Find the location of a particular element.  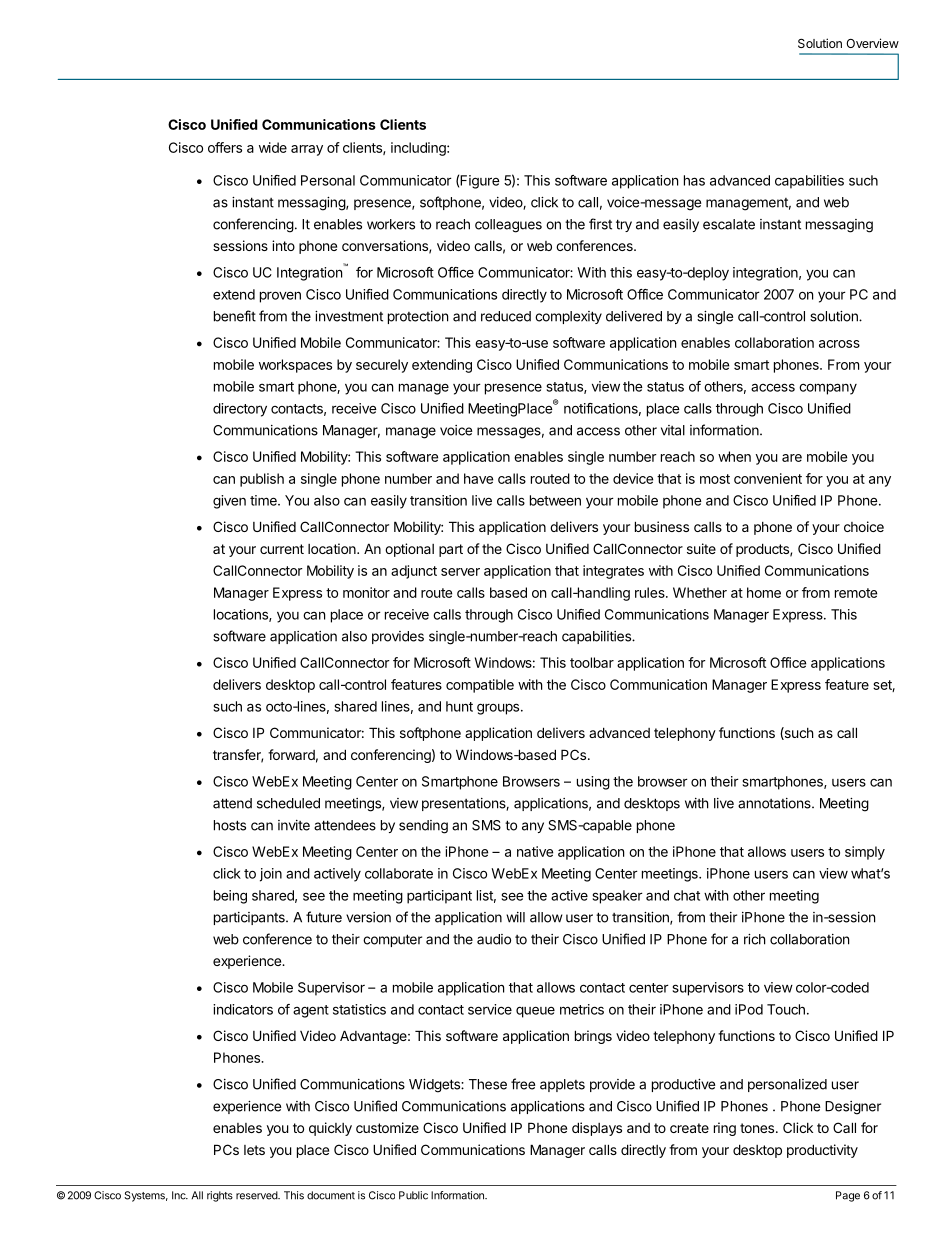

home is located at coordinates (764, 592).
